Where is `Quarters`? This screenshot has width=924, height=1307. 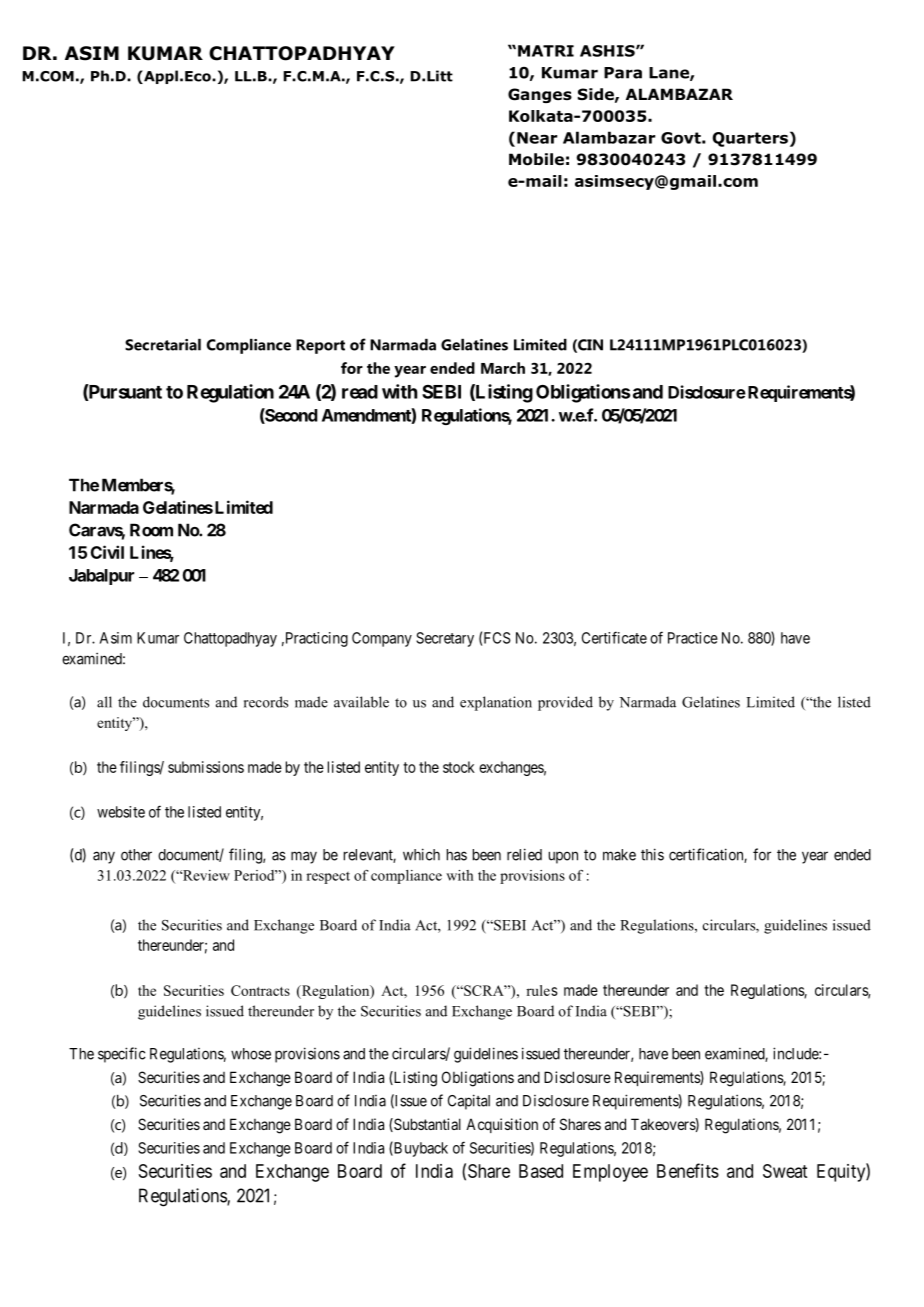
Quarters is located at coordinates (750, 139).
